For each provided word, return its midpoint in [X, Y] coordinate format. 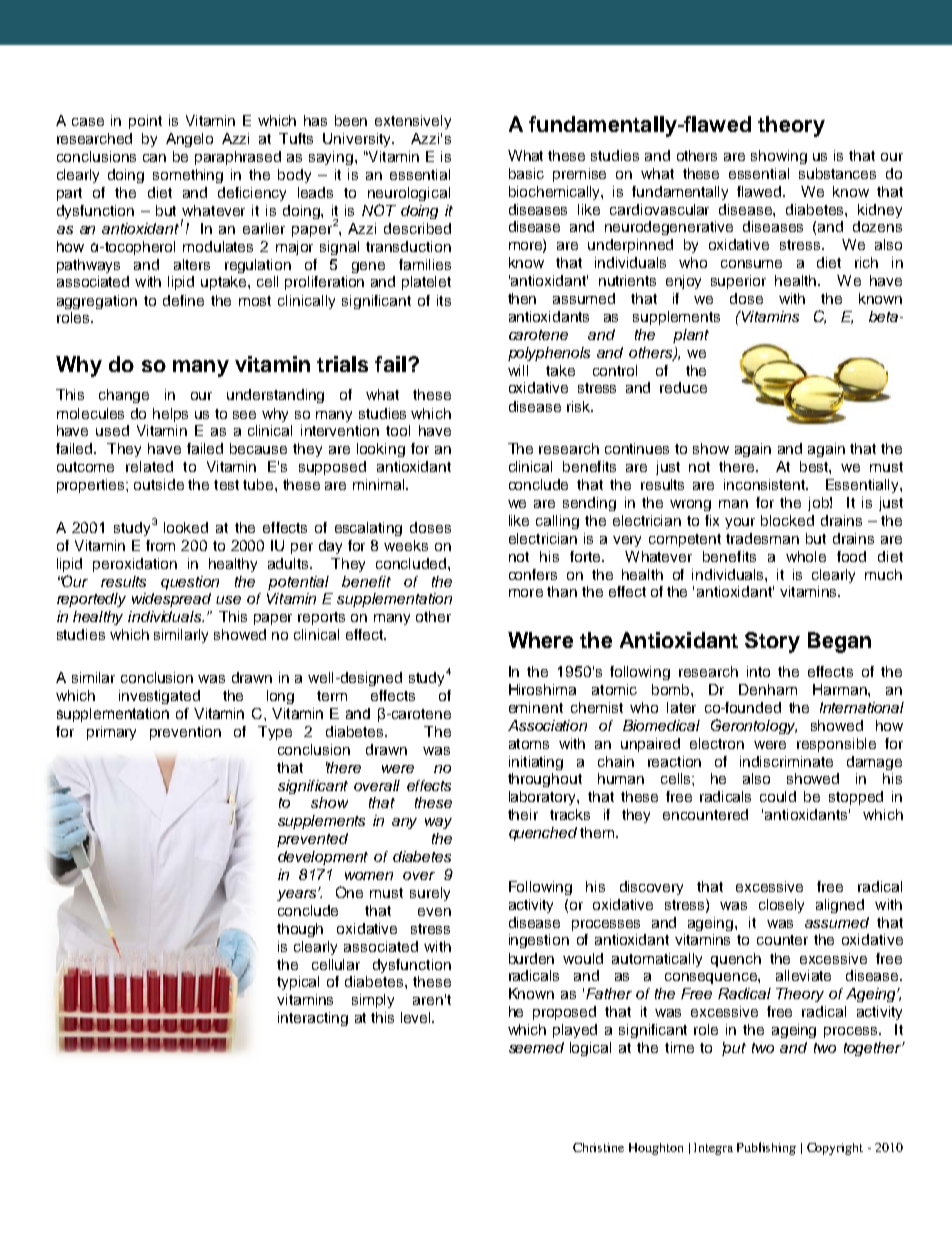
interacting [313, 1019]
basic [526, 173]
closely [781, 906]
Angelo [189, 140]
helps [170, 415]
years [298, 895]
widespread [171, 600]
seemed [536, 1047]
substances [837, 173]
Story [772, 642]
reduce [683, 387]
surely [430, 894]
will [518, 370]
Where [540, 640]
